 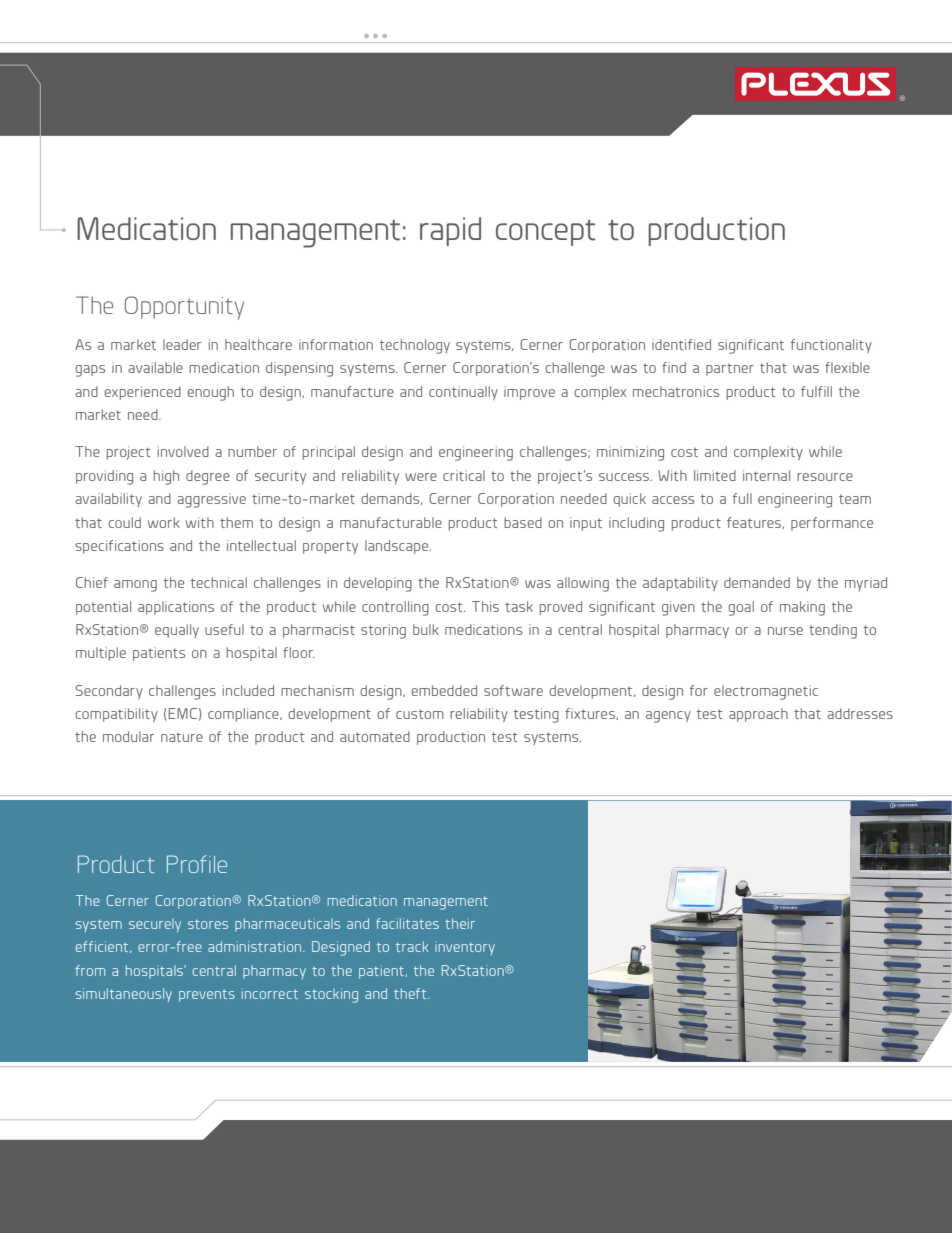 I want to click on Profile, so click(x=197, y=864).
